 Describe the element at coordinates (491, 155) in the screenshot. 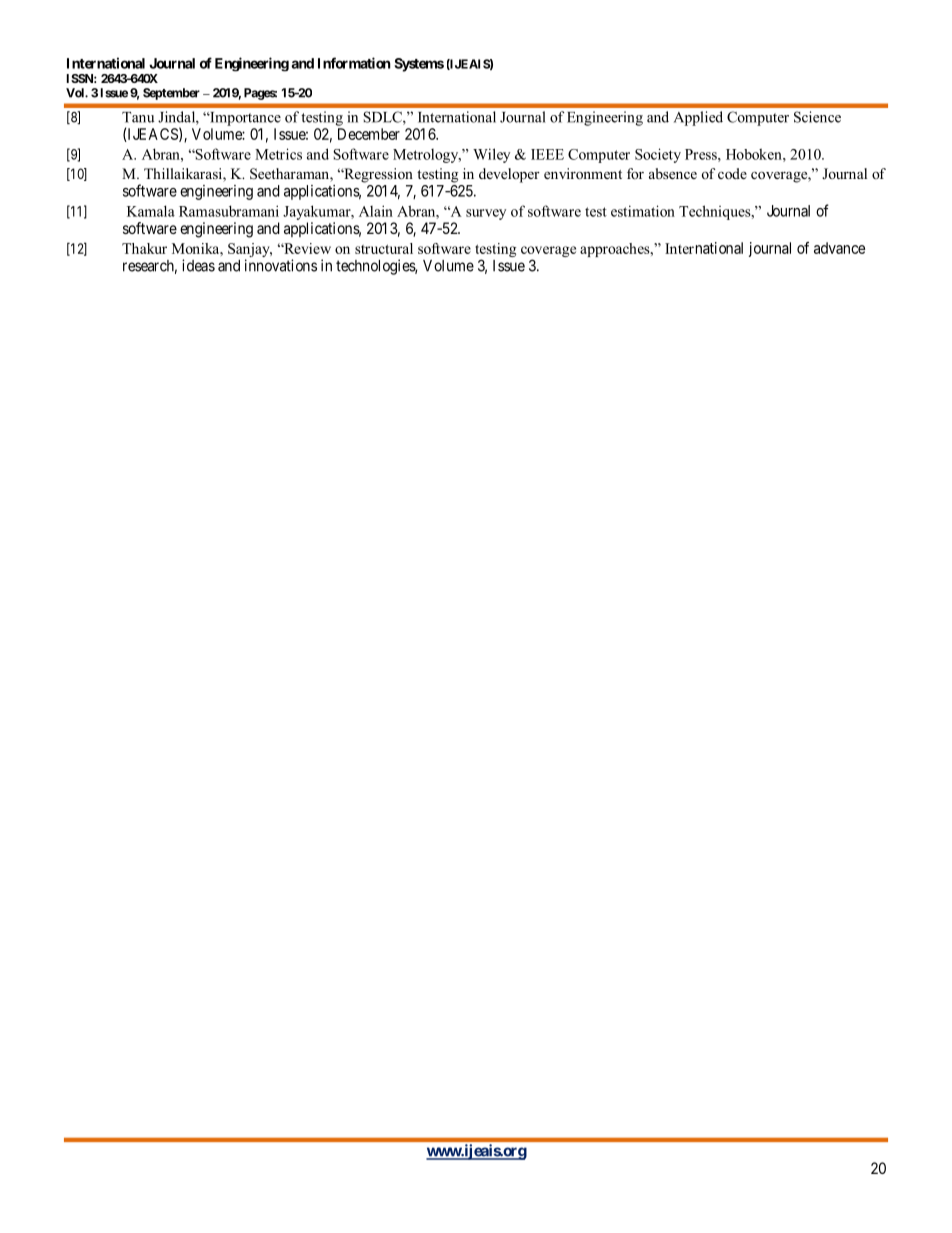

I see `Wiley` at that location.
